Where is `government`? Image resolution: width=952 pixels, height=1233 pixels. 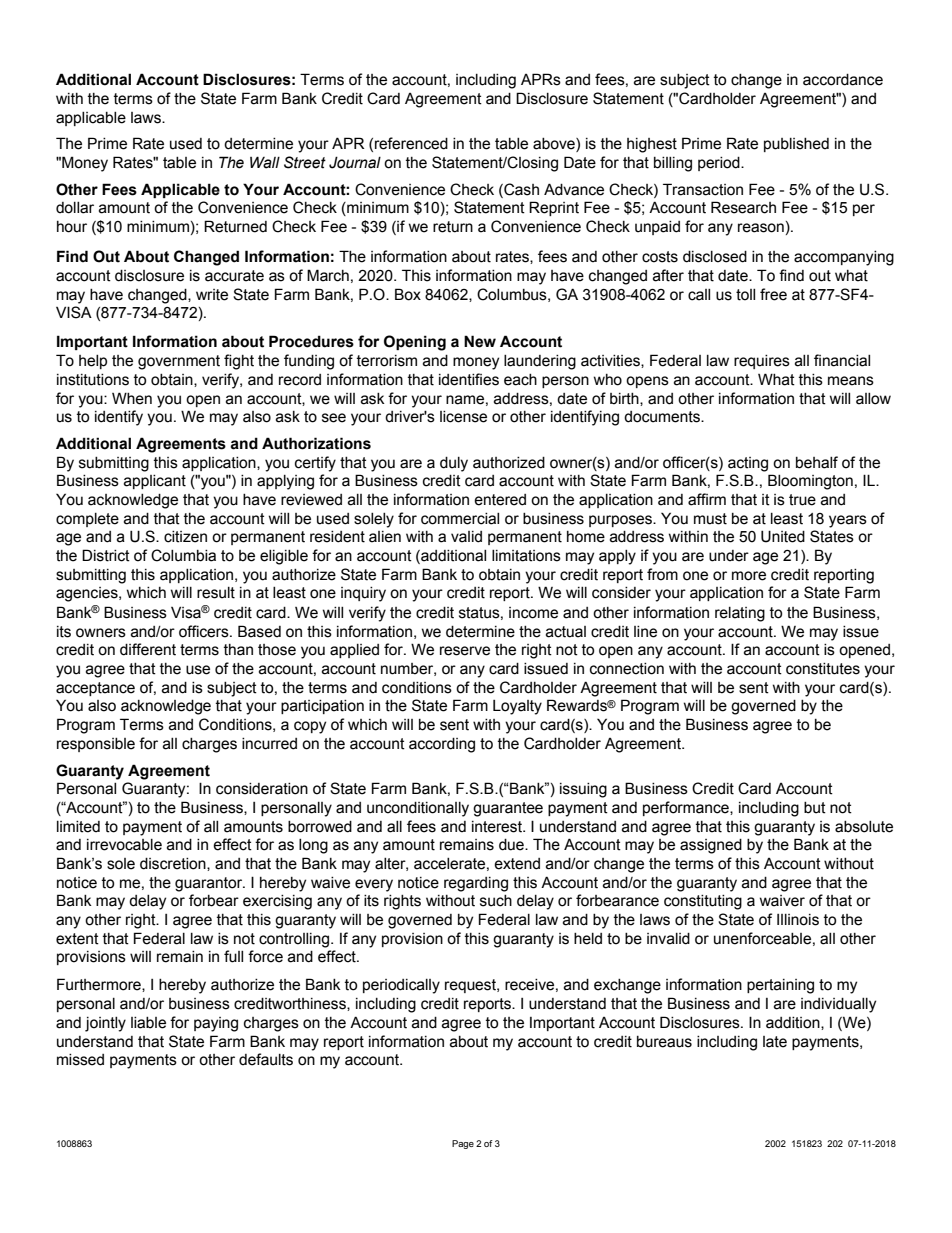 government is located at coordinates (179, 362).
